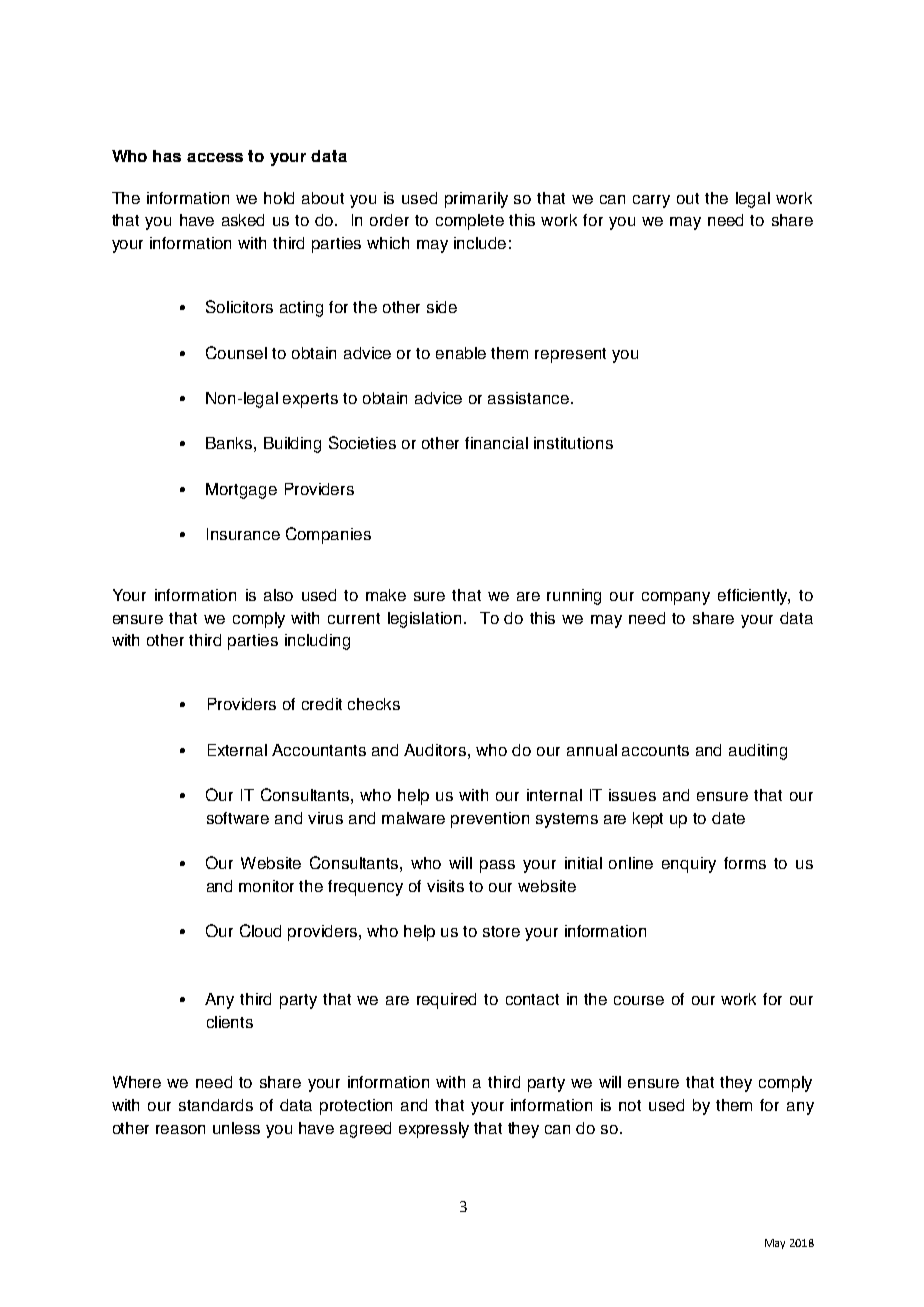 This image has height=1307, width=924. Describe the element at coordinates (461, 353) in the image. I see `enable` at that location.
